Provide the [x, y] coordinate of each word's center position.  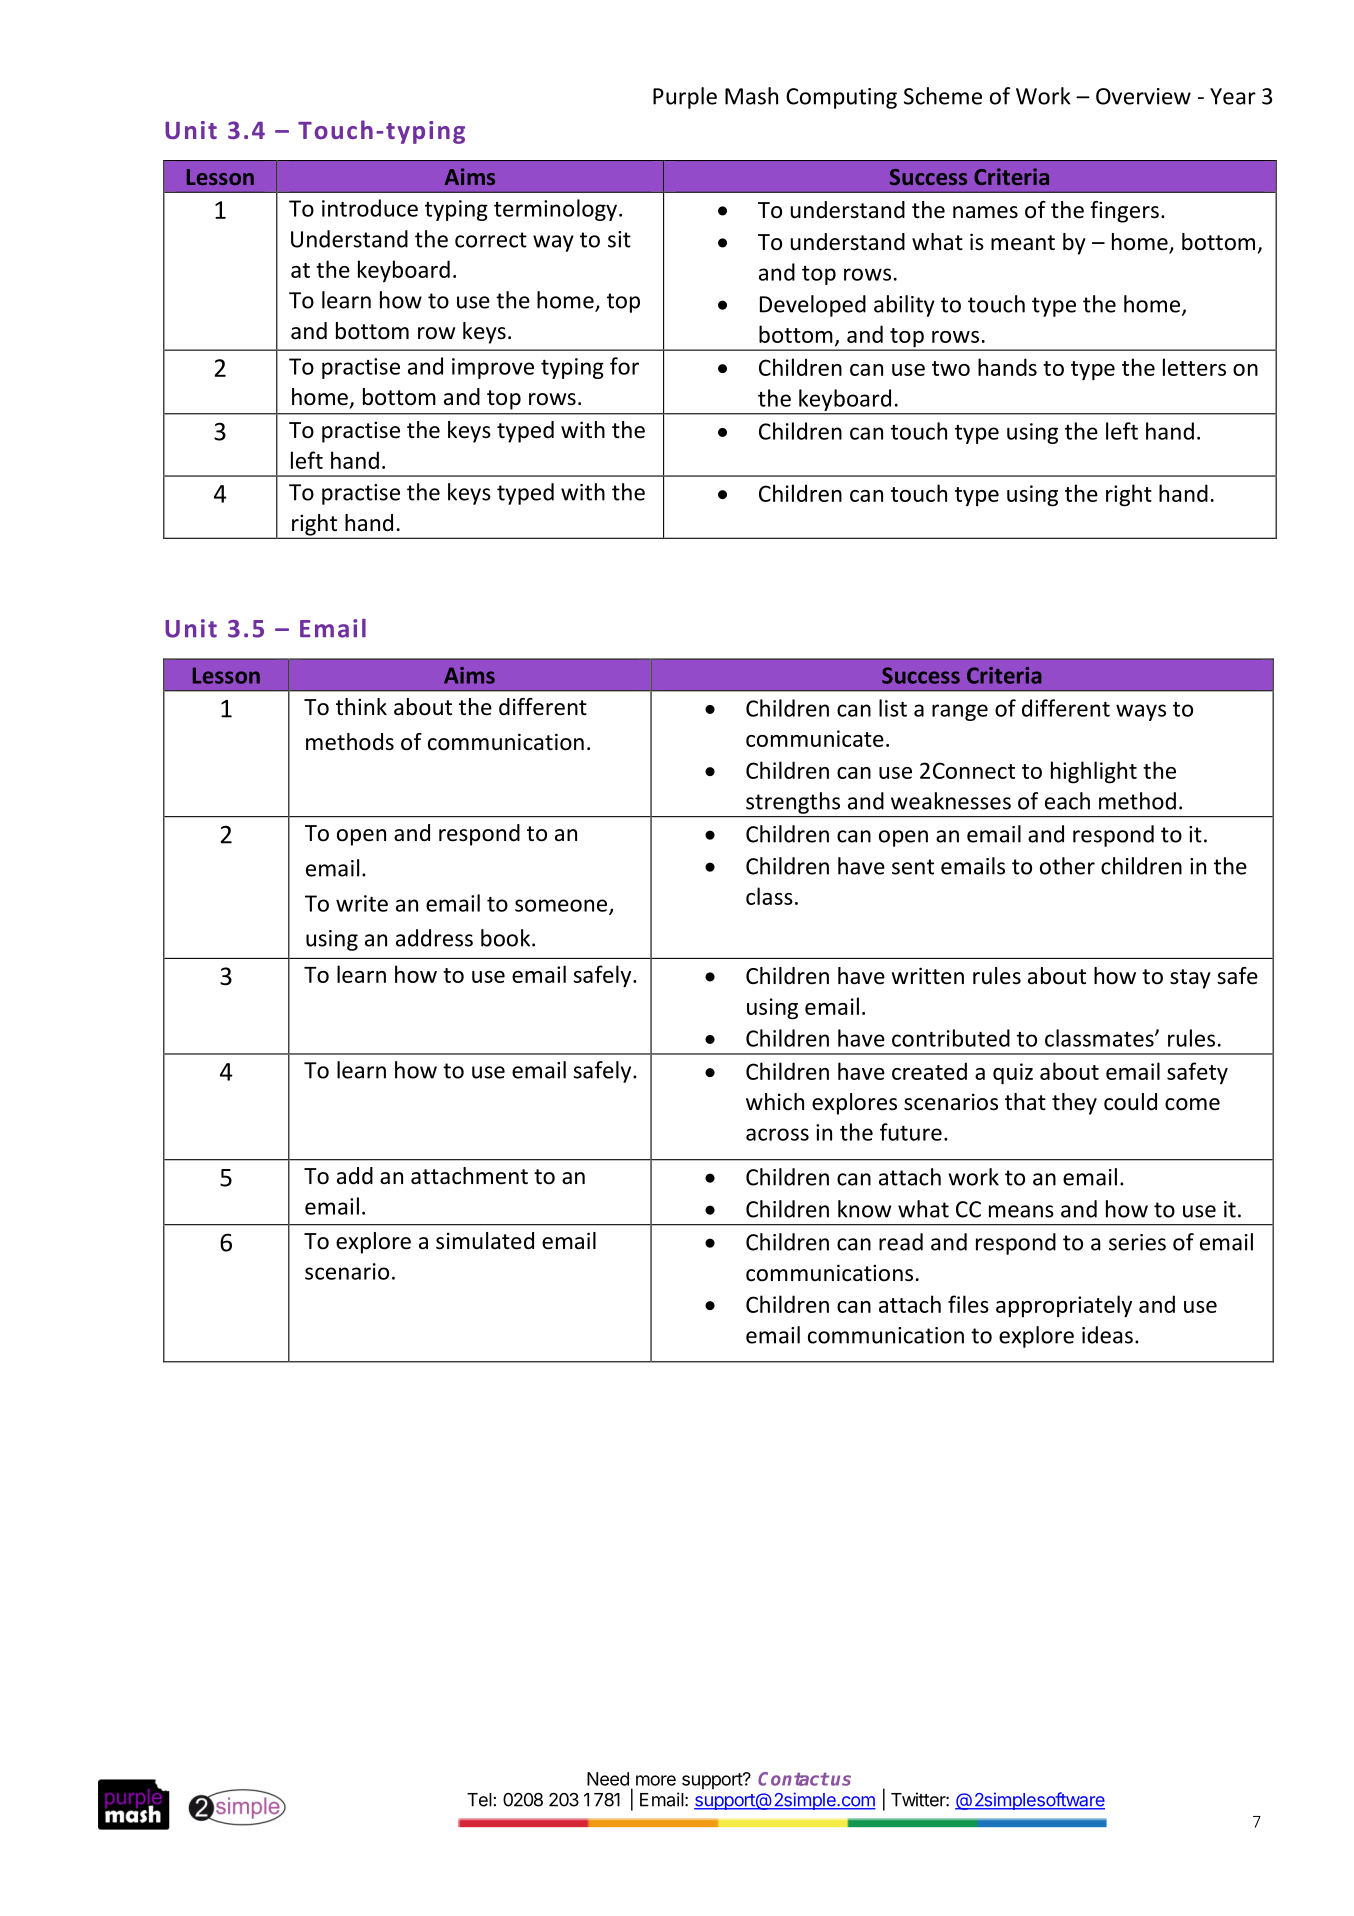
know [864, 1209]
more [656, 1780]
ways [1141, 712]
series [1137, 1242]
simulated [485, 1241]
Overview [1143, 96]
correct [491, 240]
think [361, 706]
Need [608, 1779]
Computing [841, 98]
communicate [815, 738]
